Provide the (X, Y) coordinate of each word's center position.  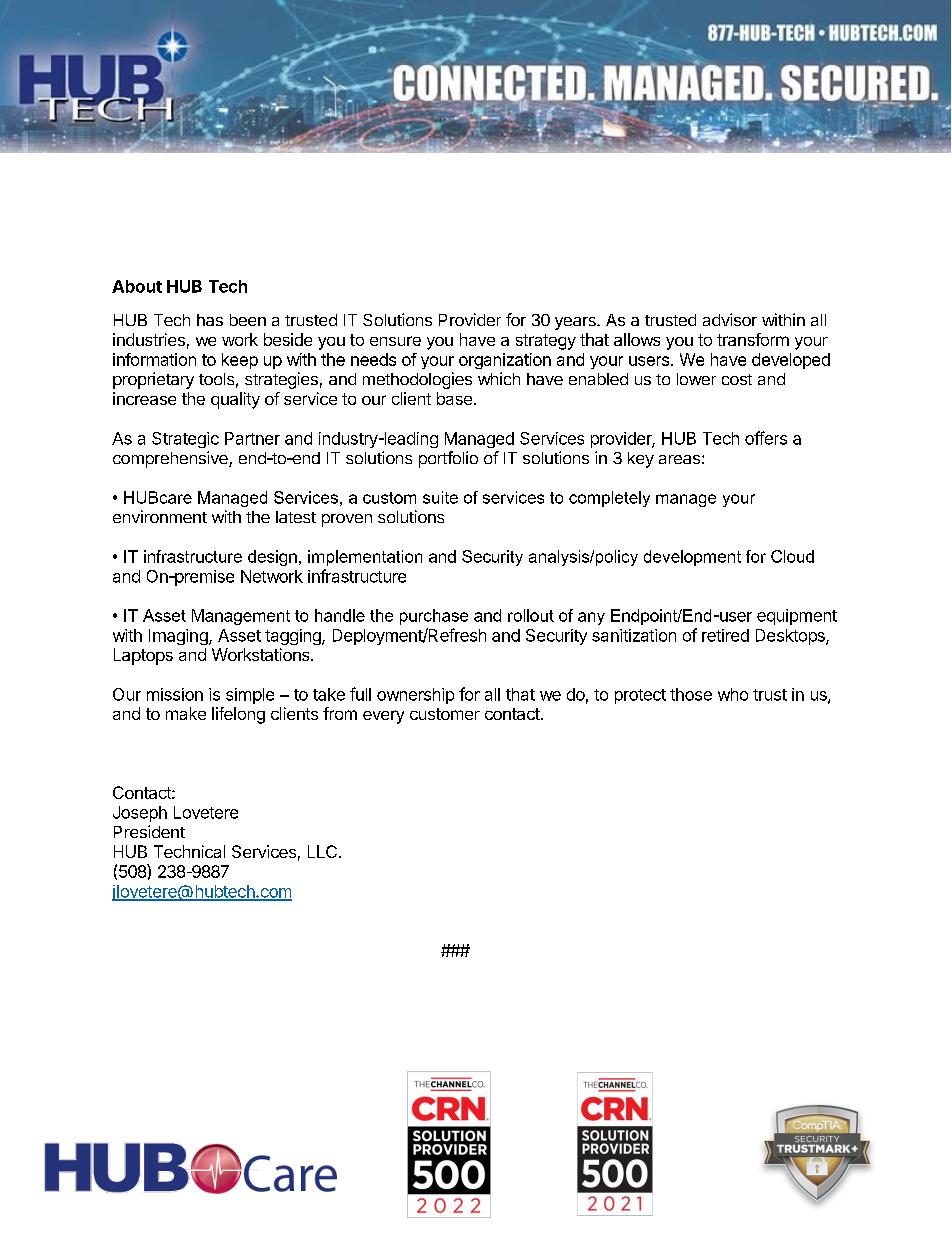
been (248, 320)
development (692, 558)
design (272, 558)
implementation (365, 558)
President (149, 831)
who (733, 694)
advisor (730, 319)
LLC (322, 851)
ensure (395, 341)
